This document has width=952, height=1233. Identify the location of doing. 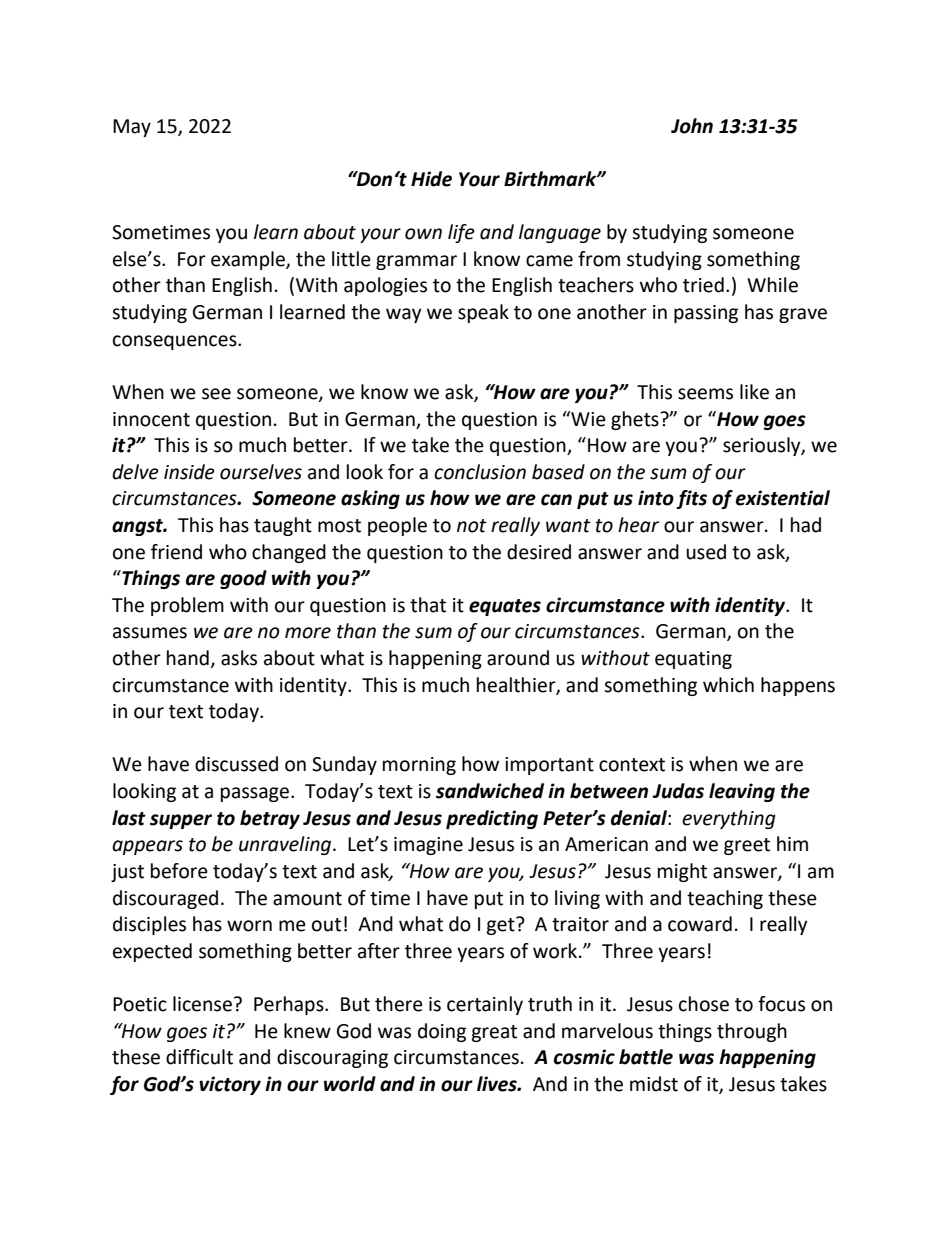
(442, 1032).
